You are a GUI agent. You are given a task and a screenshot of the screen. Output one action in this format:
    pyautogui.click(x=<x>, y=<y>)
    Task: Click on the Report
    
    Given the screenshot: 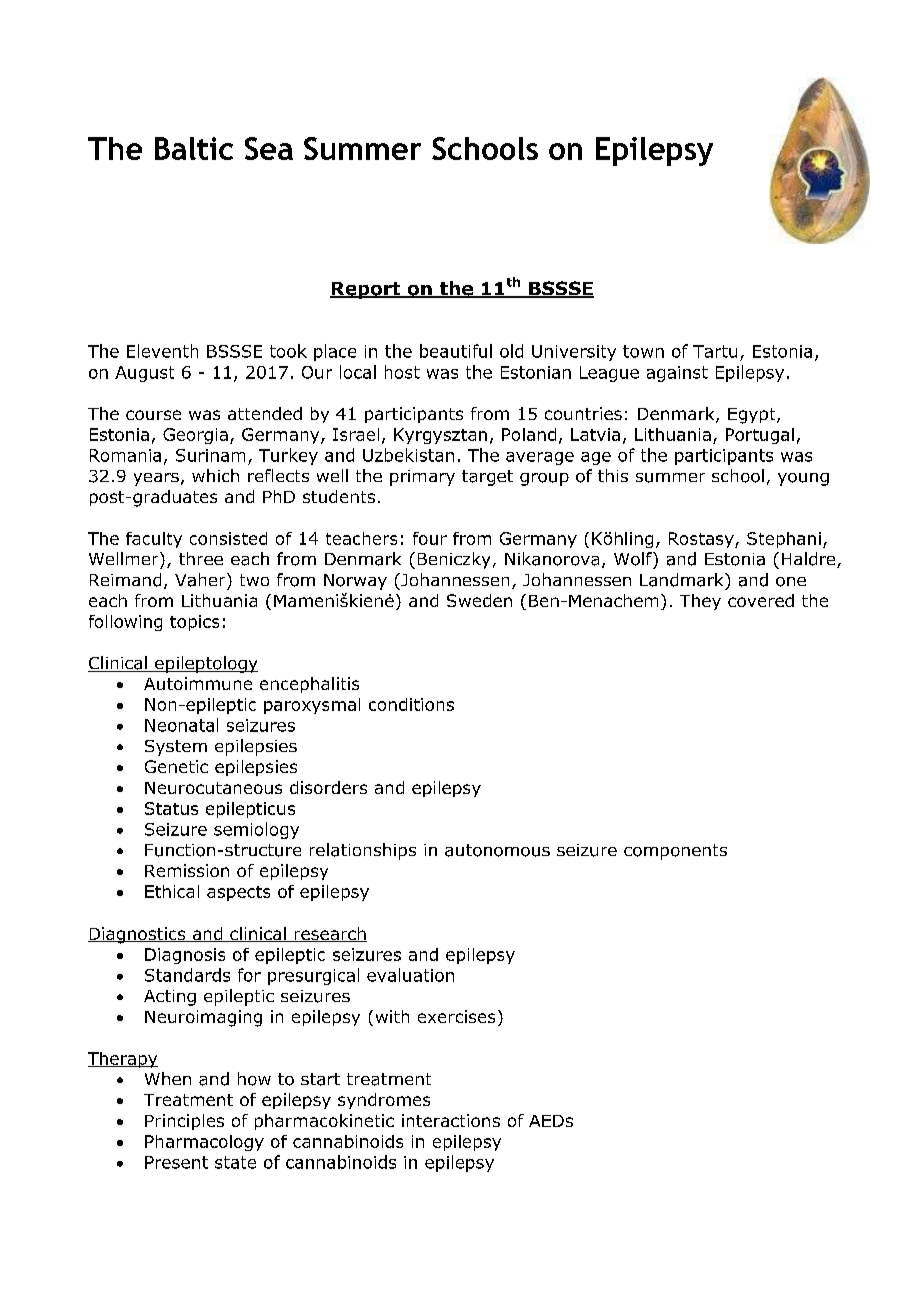 What is the action you would take?
    pyautogui.click(x=366, y=290)
